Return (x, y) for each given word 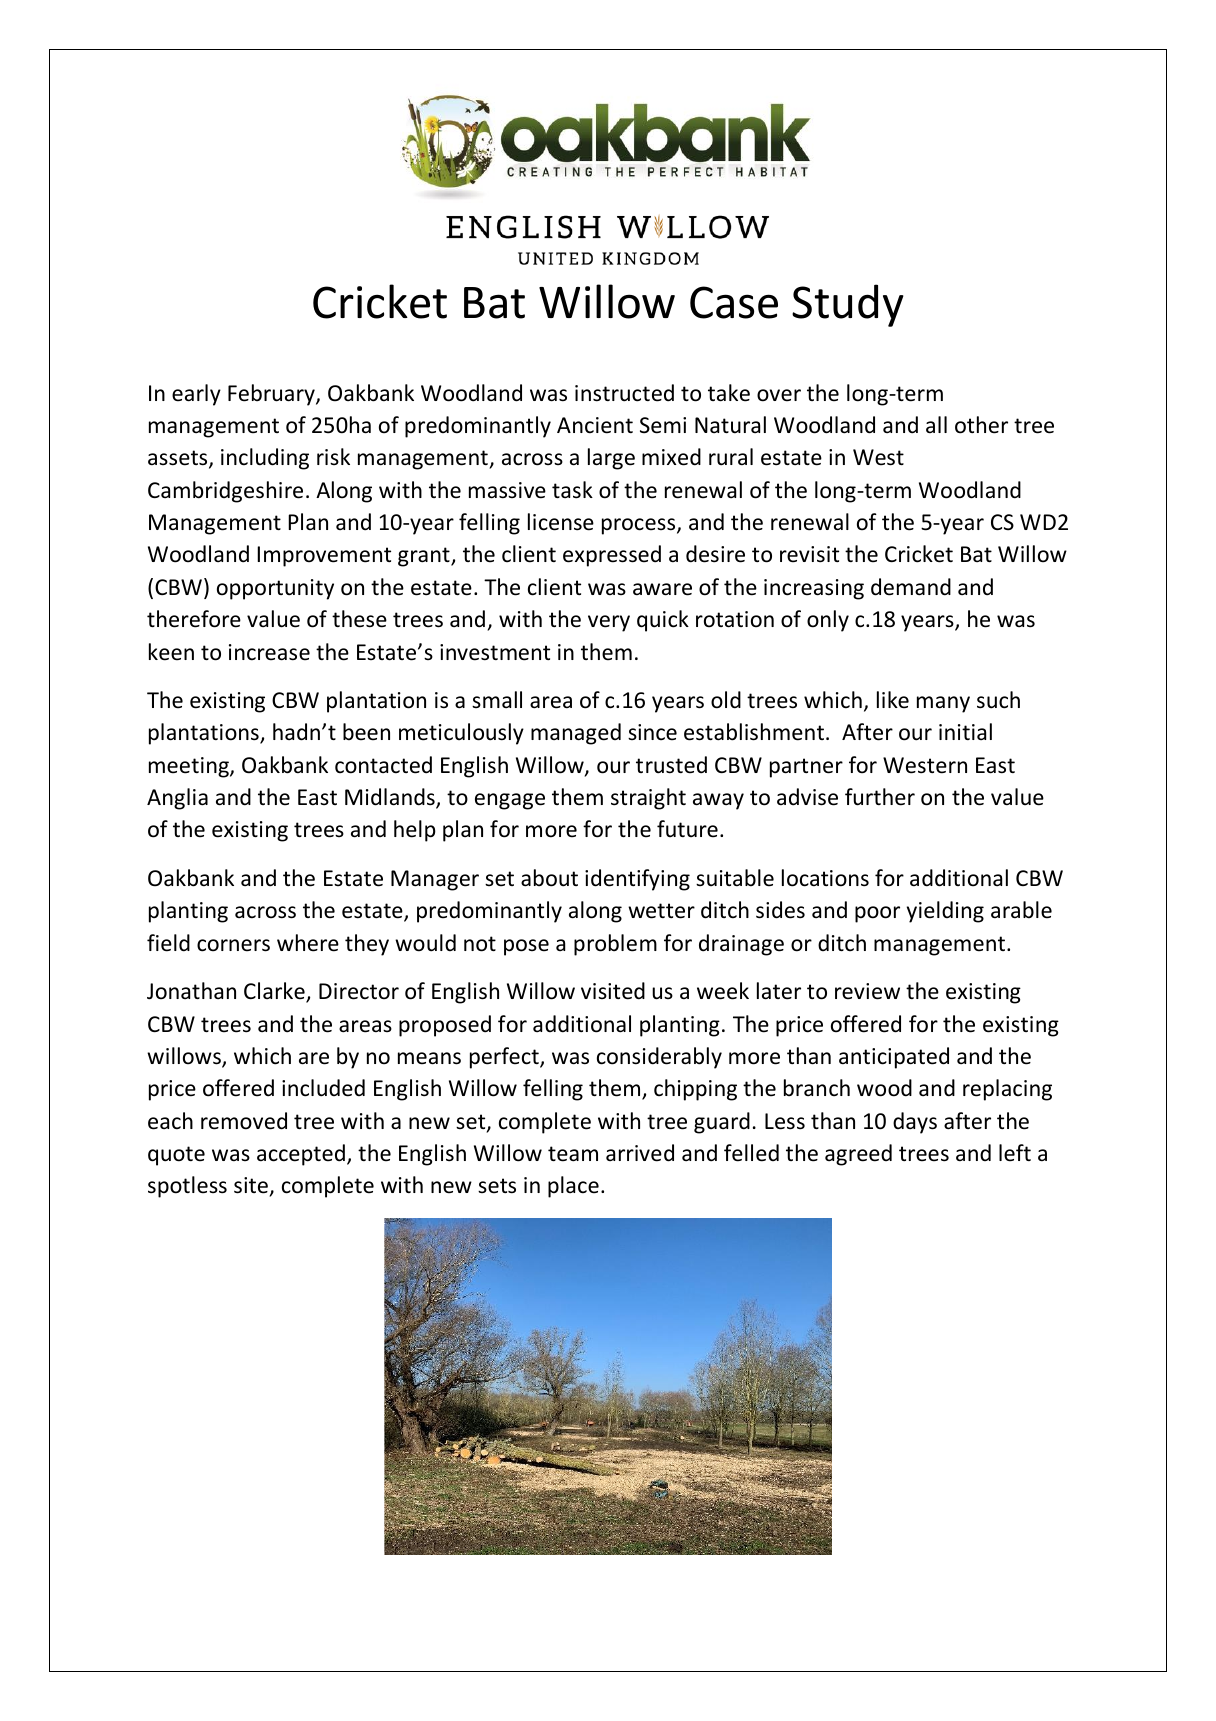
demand (911, 587)
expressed (612, 556)
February (272, 395)
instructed (624, 393)
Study (848, 305)
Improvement (324, 556)
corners (233, 945)
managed (576, 734)
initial (965, 731)
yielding (945, 912)
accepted (301, 1155)
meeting (190, 767)
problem (615, 945)
